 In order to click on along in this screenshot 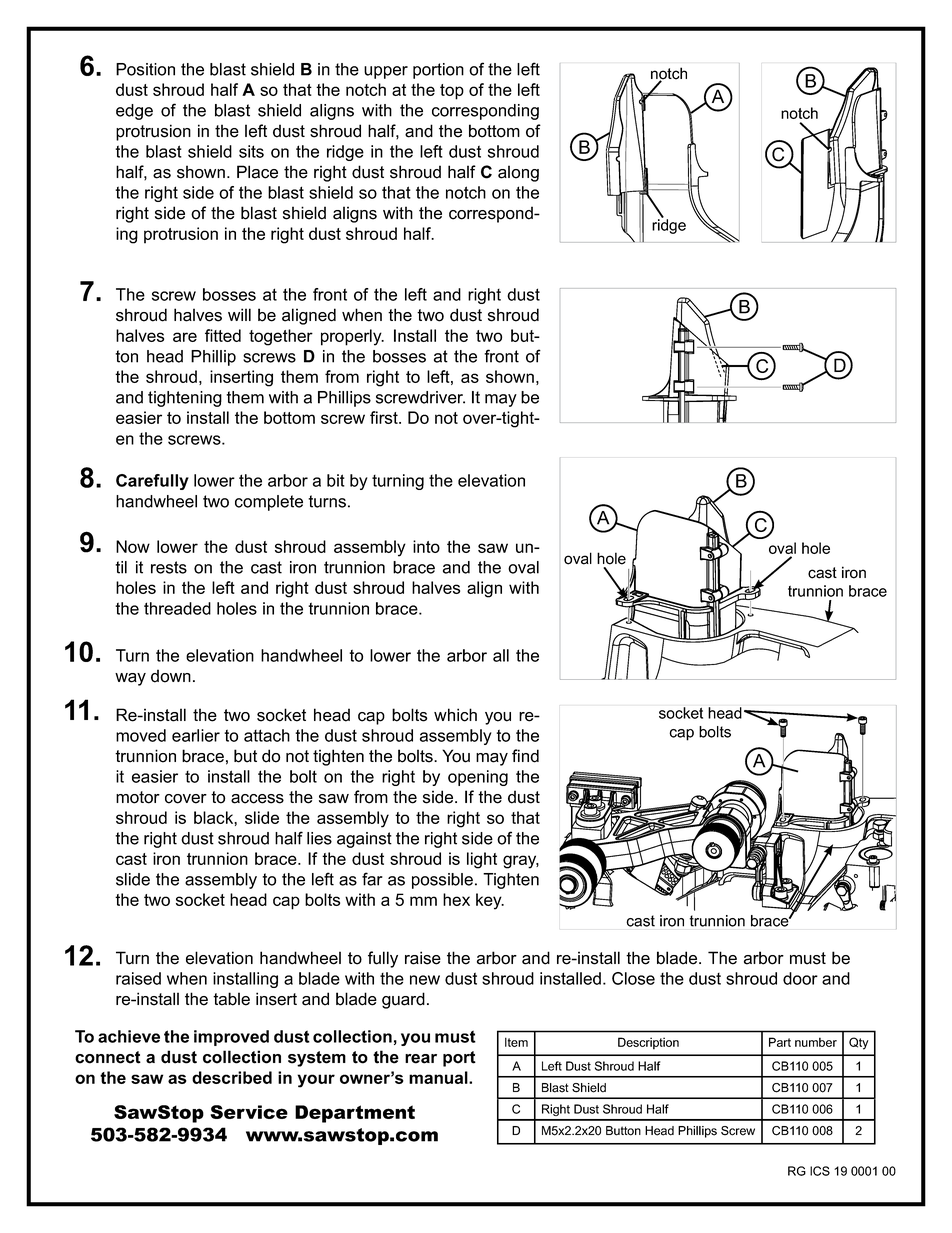, I will do `click(518, 173)`.
